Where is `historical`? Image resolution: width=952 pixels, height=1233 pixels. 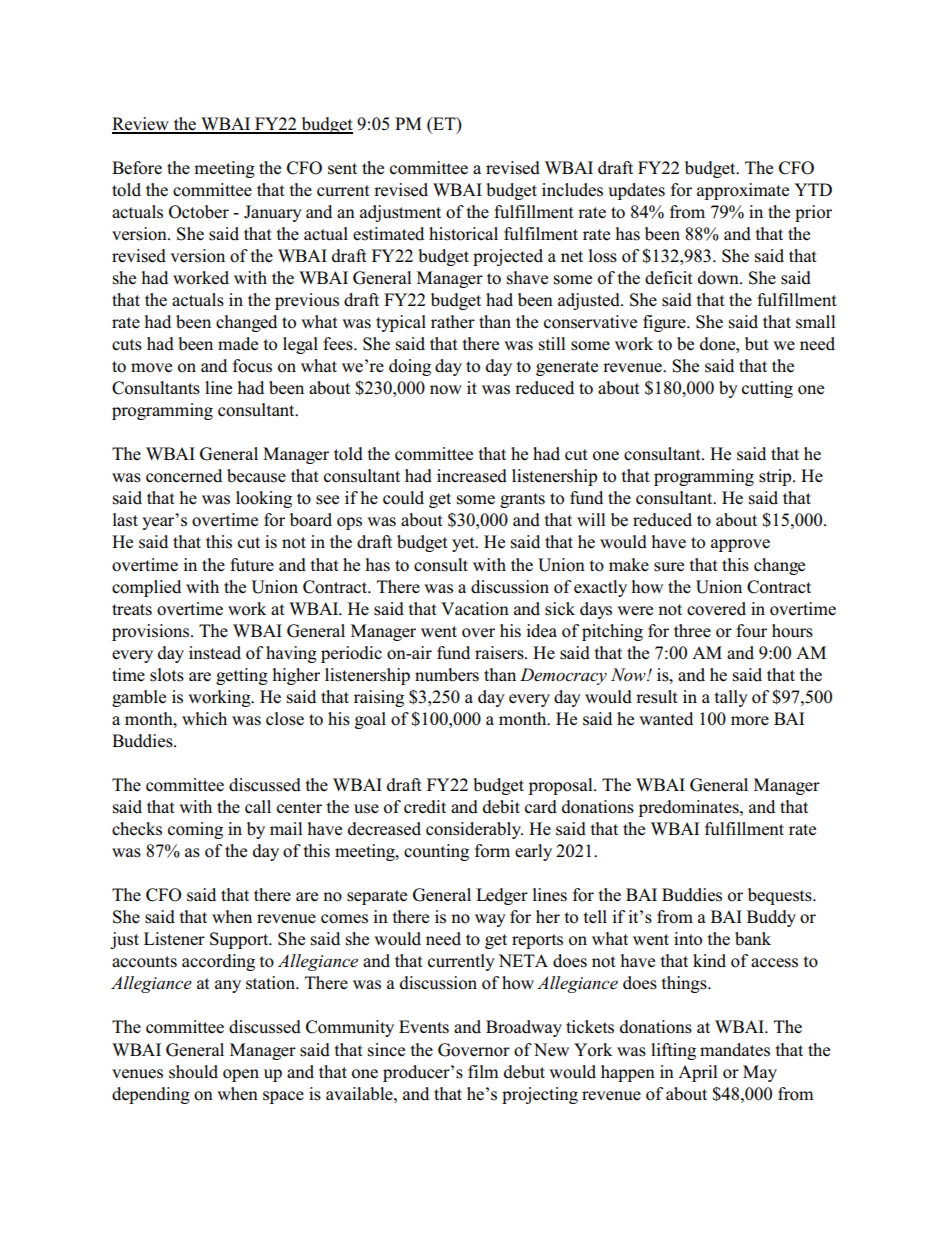
historical is located at coordinates (463, 234).
